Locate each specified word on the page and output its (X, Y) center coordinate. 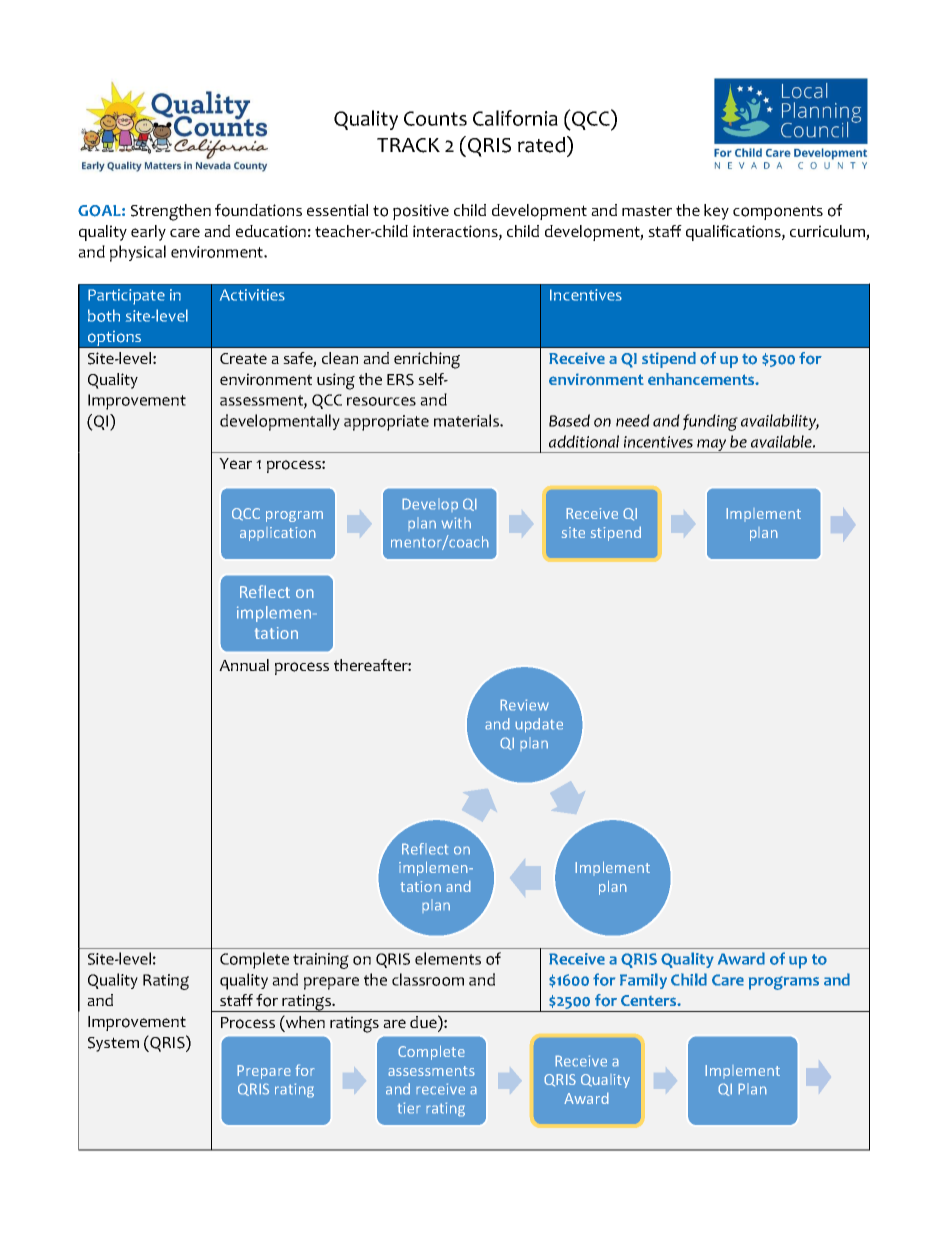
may (712, 446)
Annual (244, 665)
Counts (435, 118)
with (456, 523)
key (716, 212)
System (113, 1044)
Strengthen (171, 212)
